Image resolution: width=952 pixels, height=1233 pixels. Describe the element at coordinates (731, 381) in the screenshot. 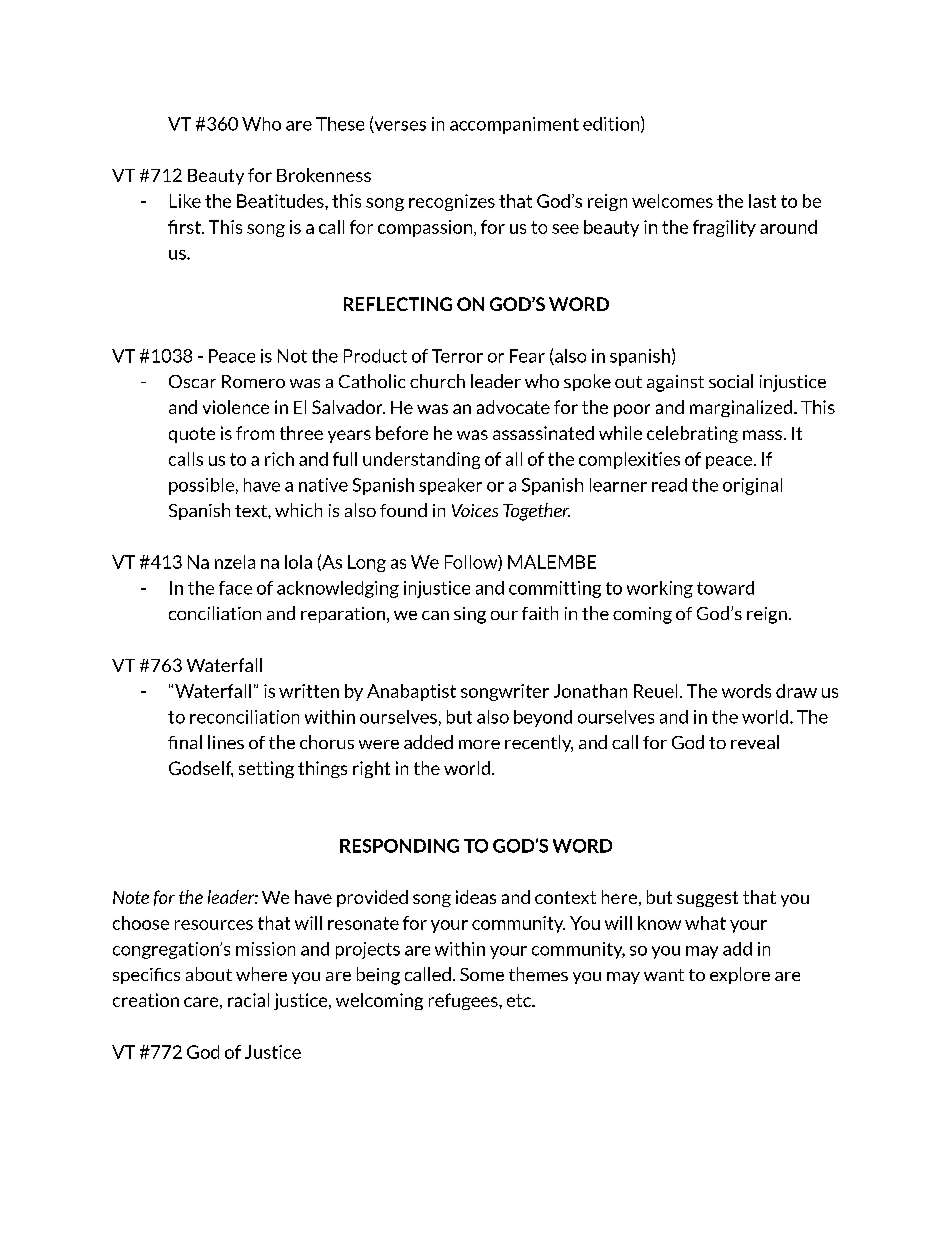

I see `social` at that location.
